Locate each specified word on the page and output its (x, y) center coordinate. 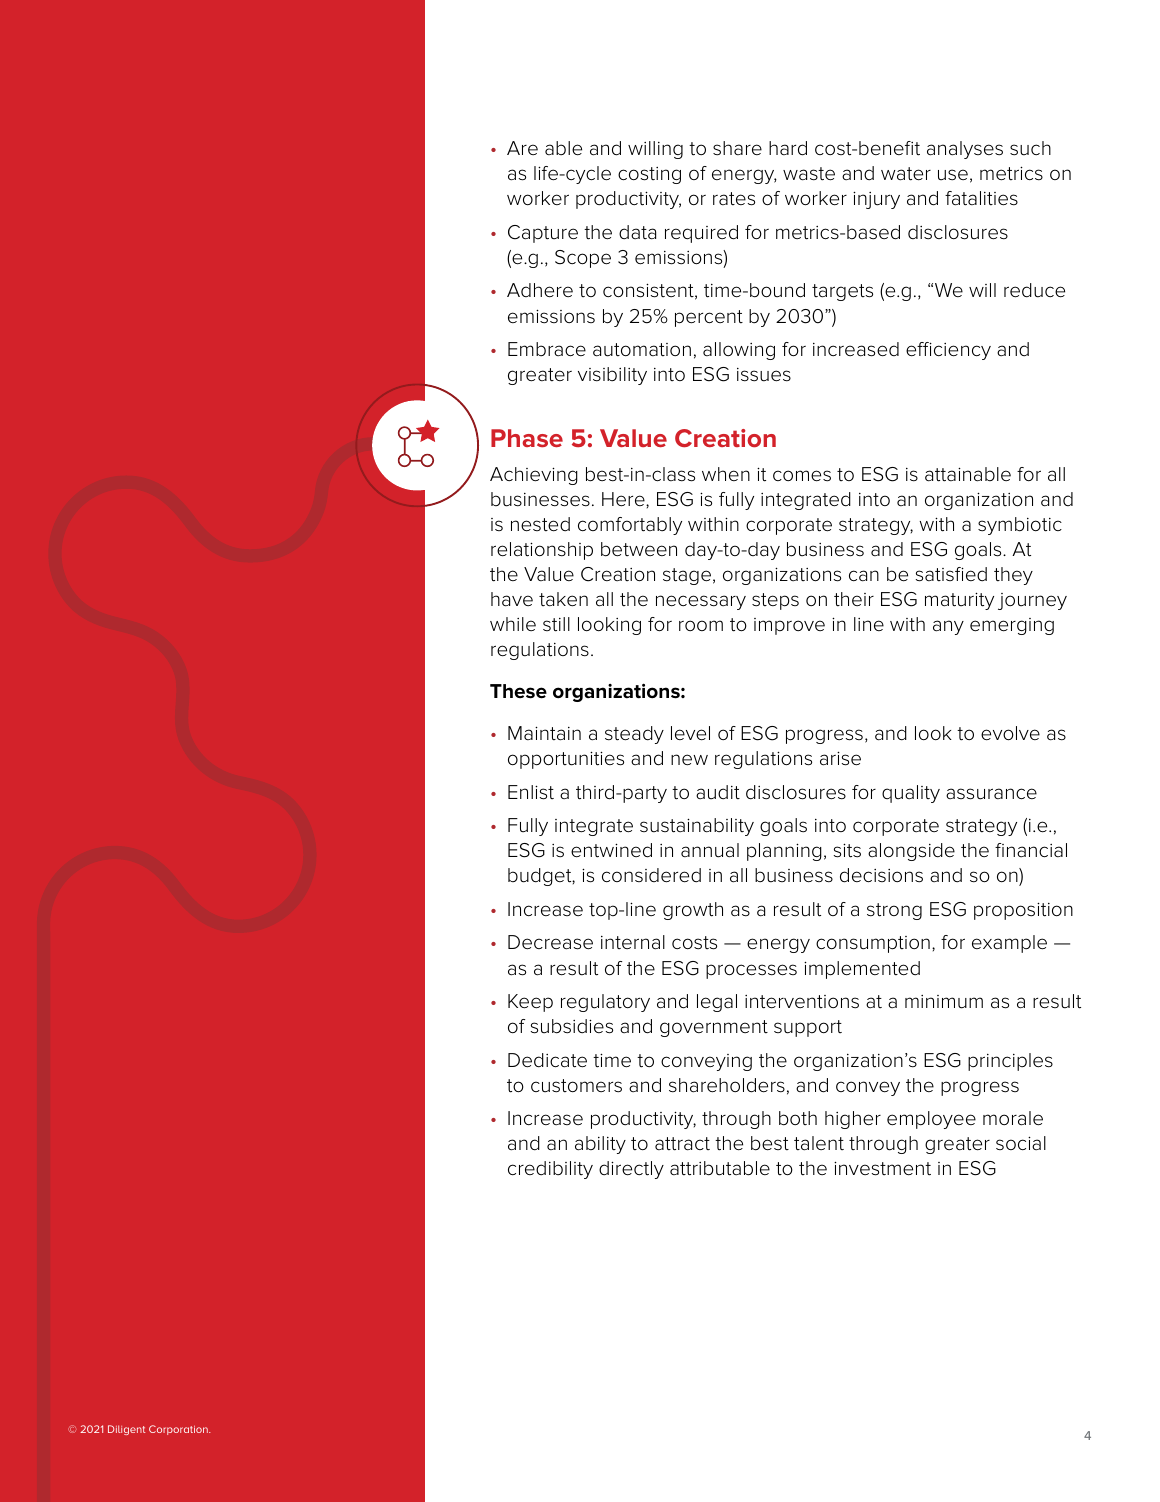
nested (540, 524)
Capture (543, 234)
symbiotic (1020, 526)
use (953, 175)
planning (784, 852)
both (798, 1118)
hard (788, 148)
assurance (991, 794)
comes (802, 476)
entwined (611, 850)
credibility (550, 1170)
